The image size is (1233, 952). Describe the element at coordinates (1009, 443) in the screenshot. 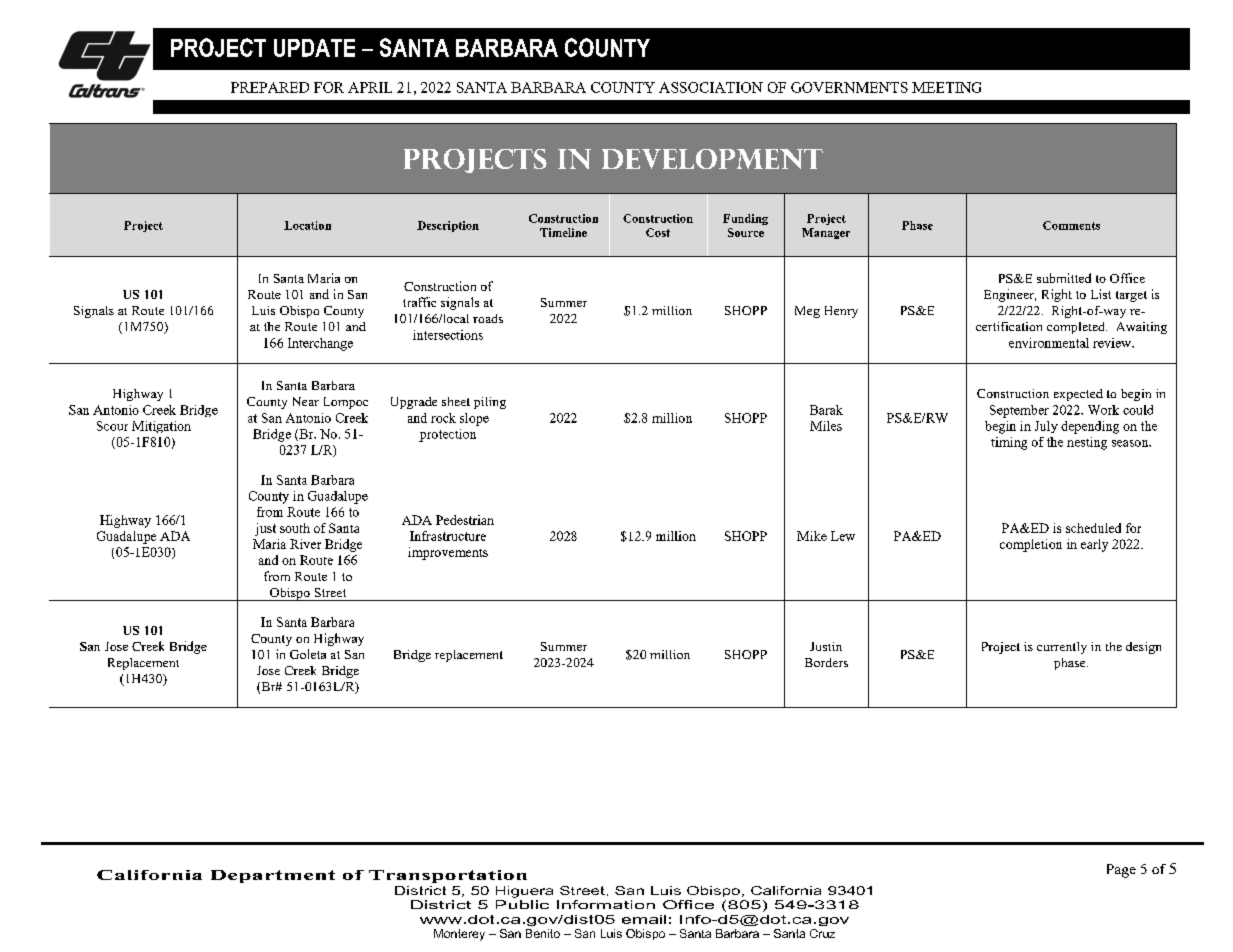

I see `timing` at that location.
